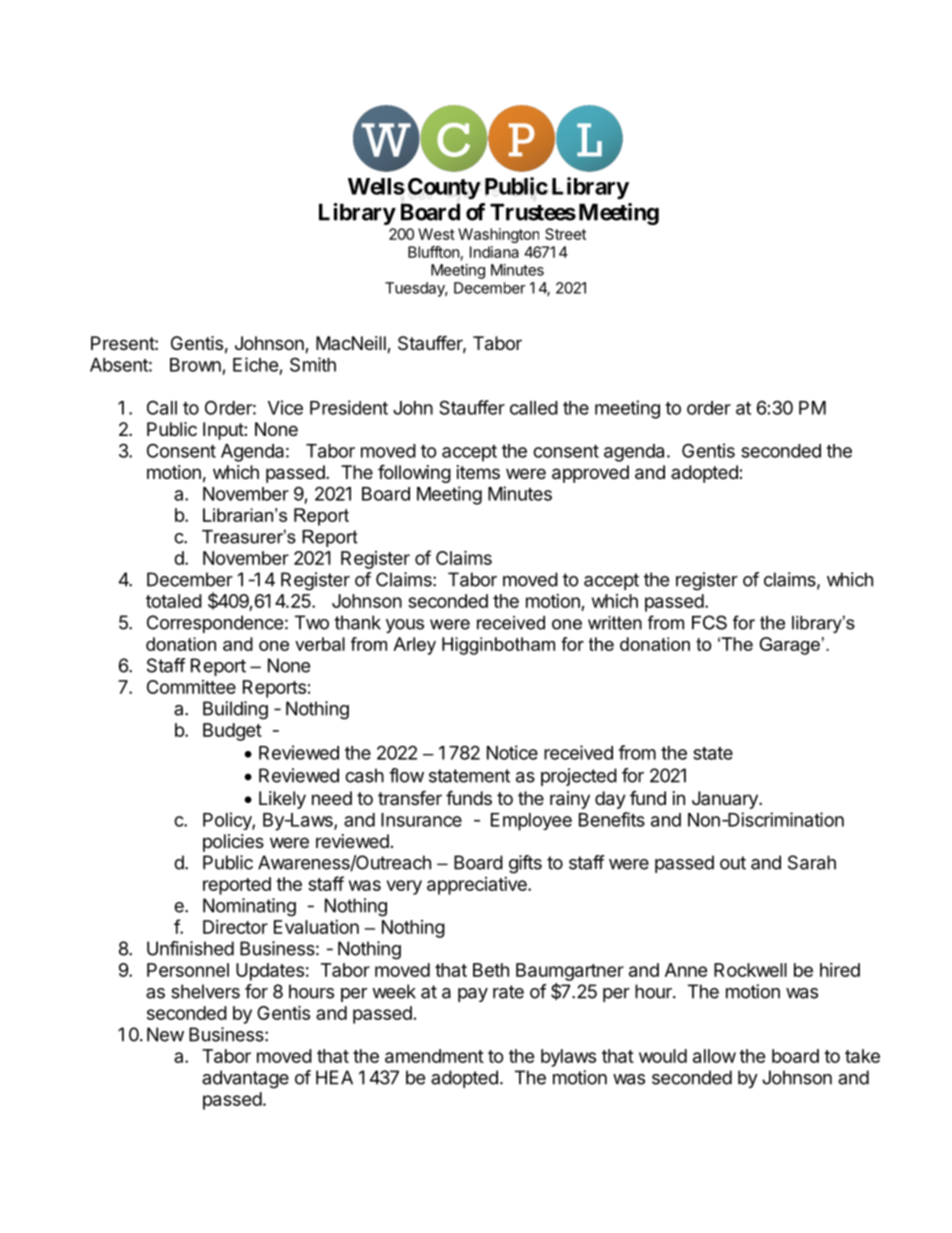 This document has height=1233, width=952. Describe the element at coordinates (478, 472) in the document. I see `items` at that location.
